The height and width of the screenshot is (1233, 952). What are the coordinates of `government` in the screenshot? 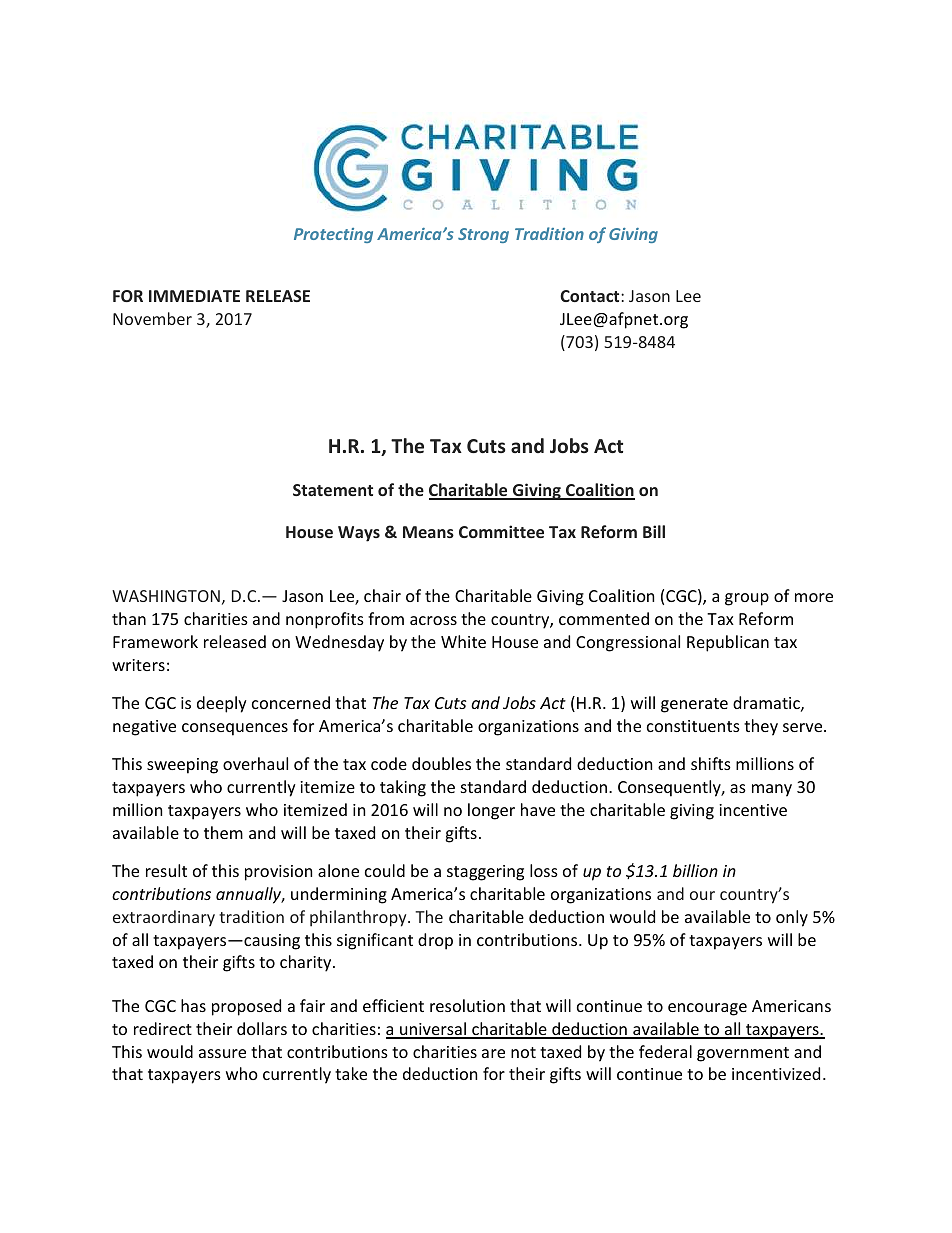 It's located at (743, 1054).
